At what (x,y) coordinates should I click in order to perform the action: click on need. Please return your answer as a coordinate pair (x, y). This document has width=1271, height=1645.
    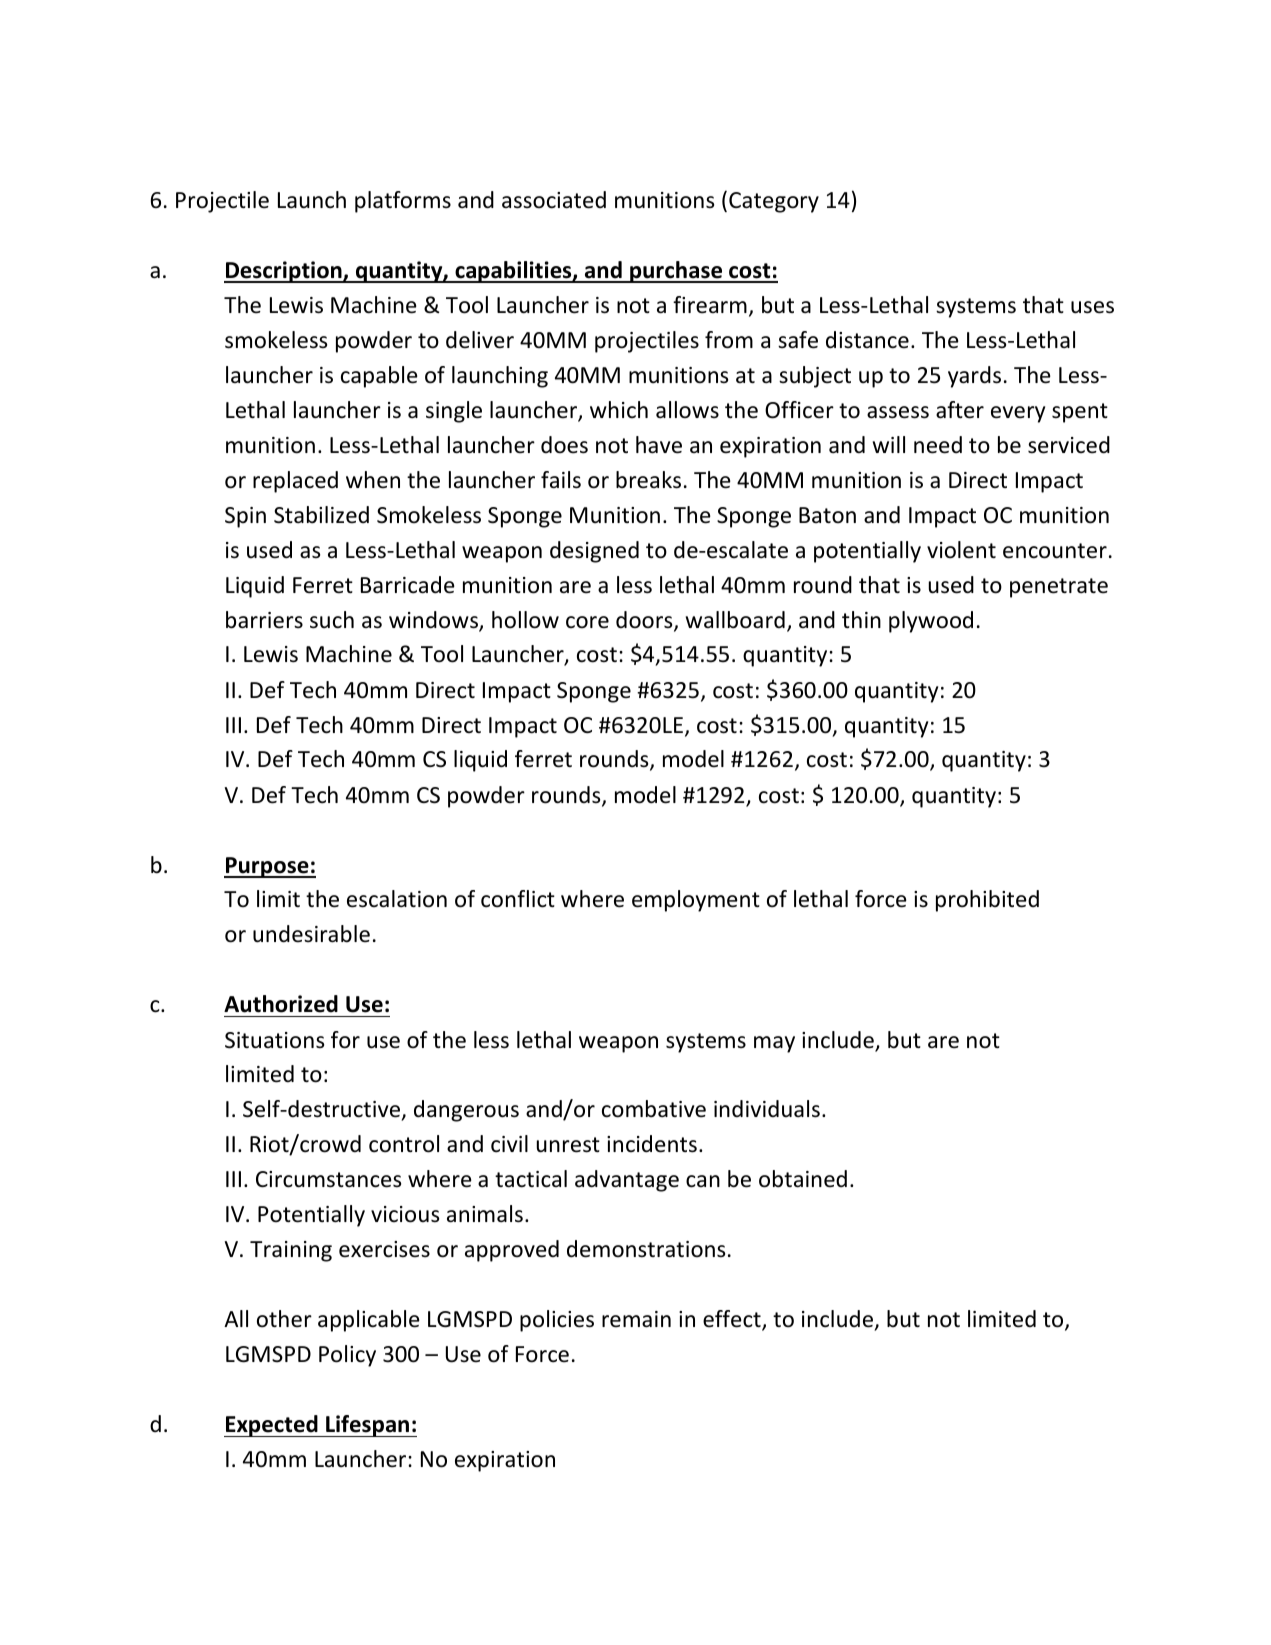
    Looking at the image, I should click on (938, 445).
